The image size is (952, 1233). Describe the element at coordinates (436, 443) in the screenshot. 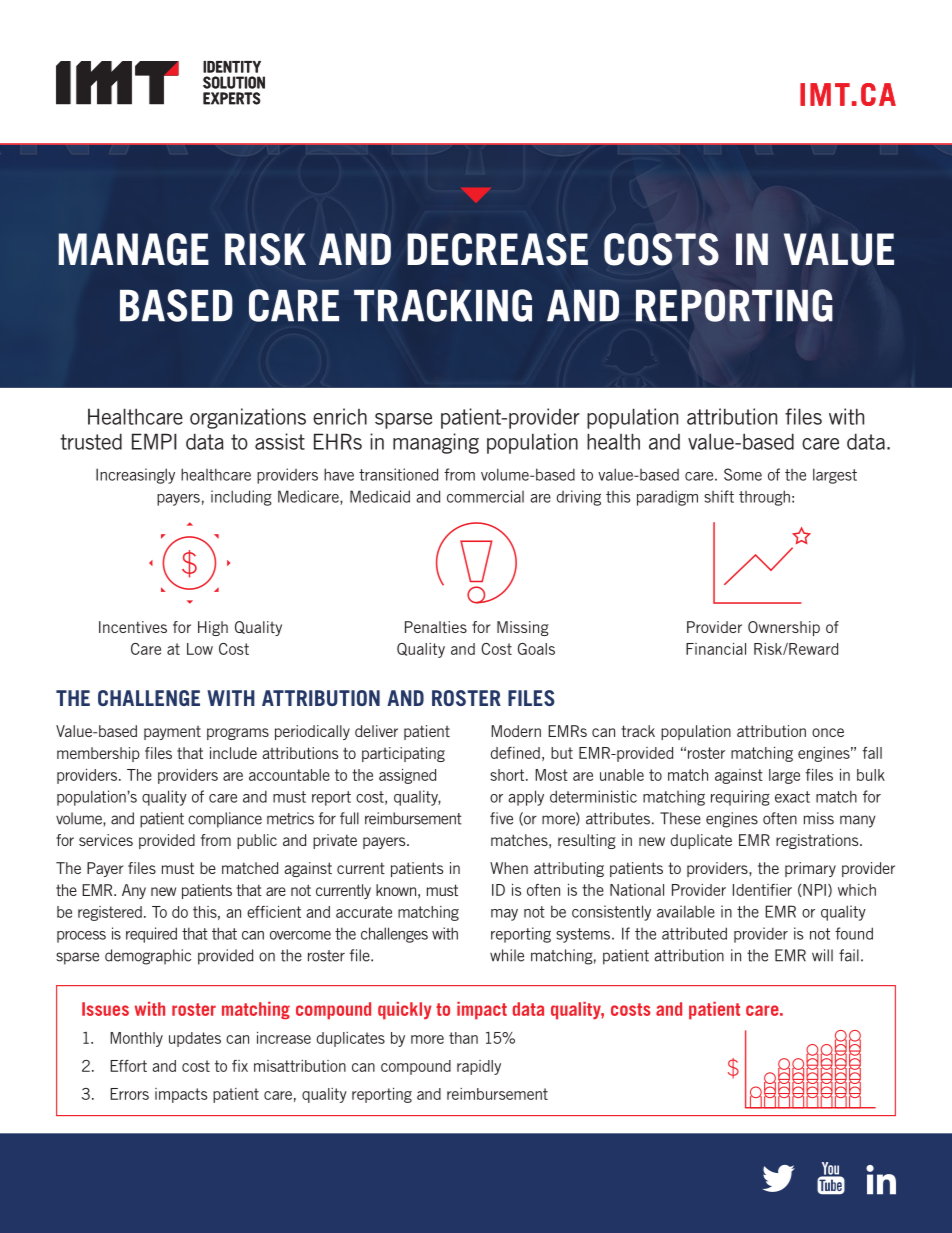

I see `managing` at that location.
